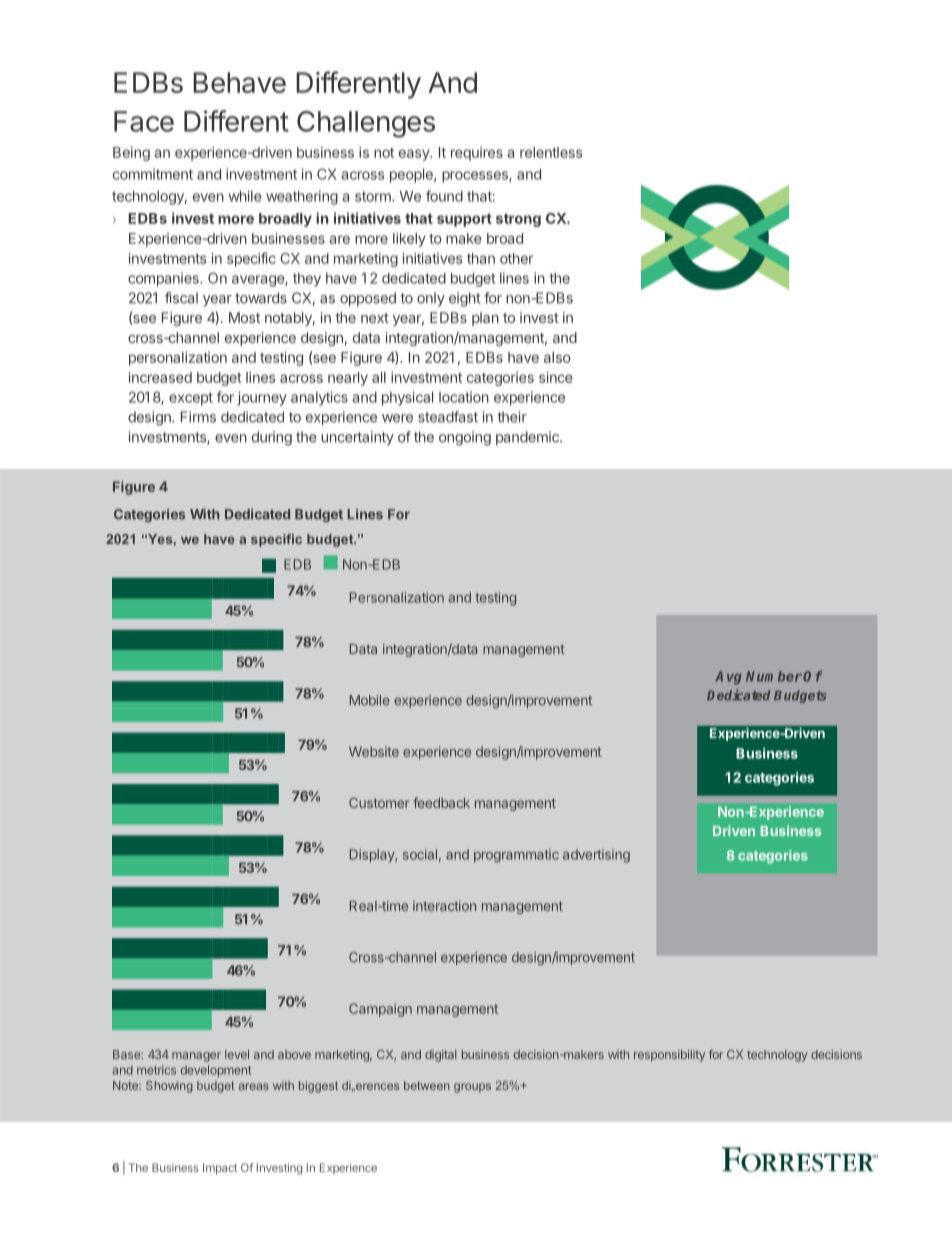  I want to click on ongoing, so click(465, 438).
